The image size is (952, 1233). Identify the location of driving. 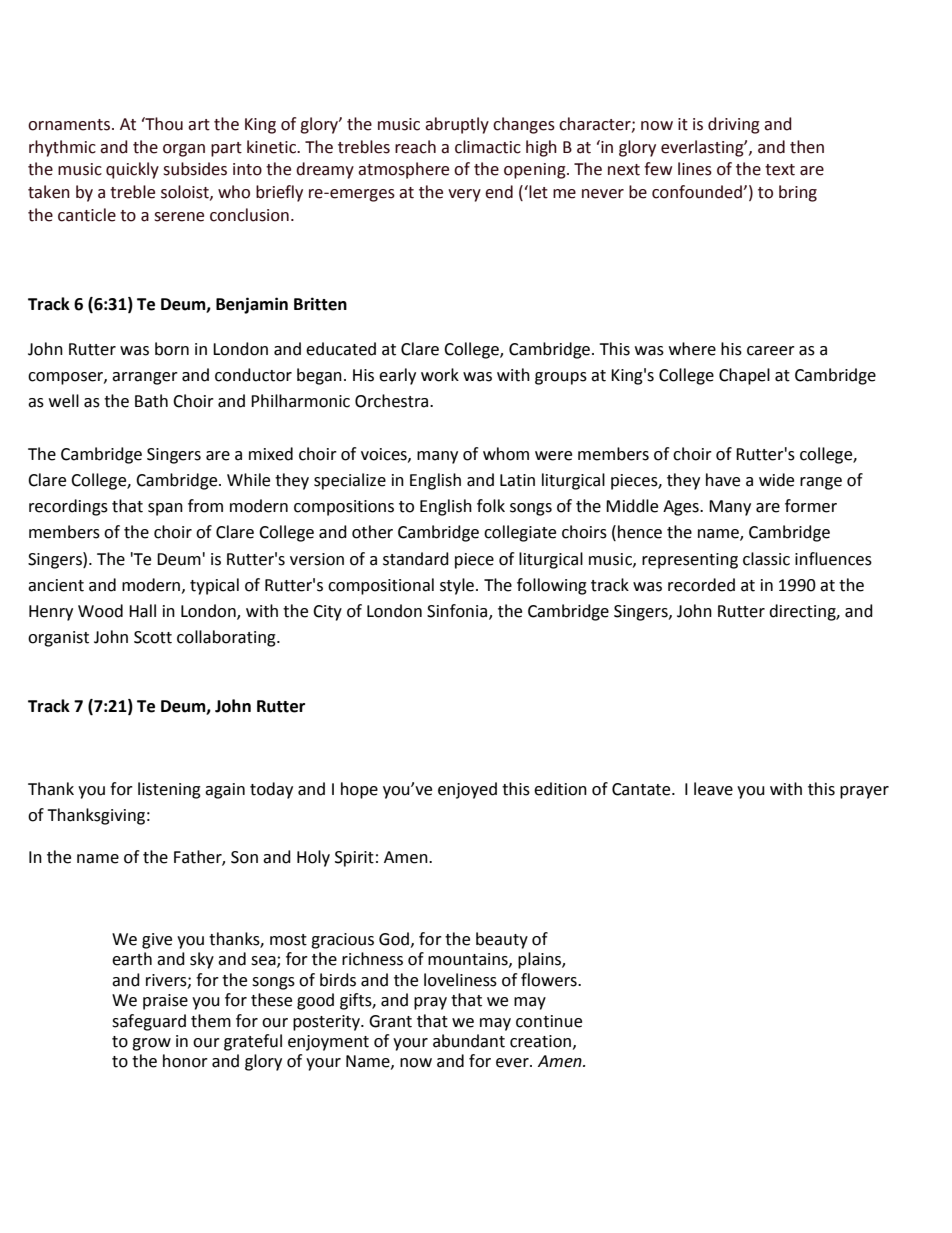
(734, 125).
